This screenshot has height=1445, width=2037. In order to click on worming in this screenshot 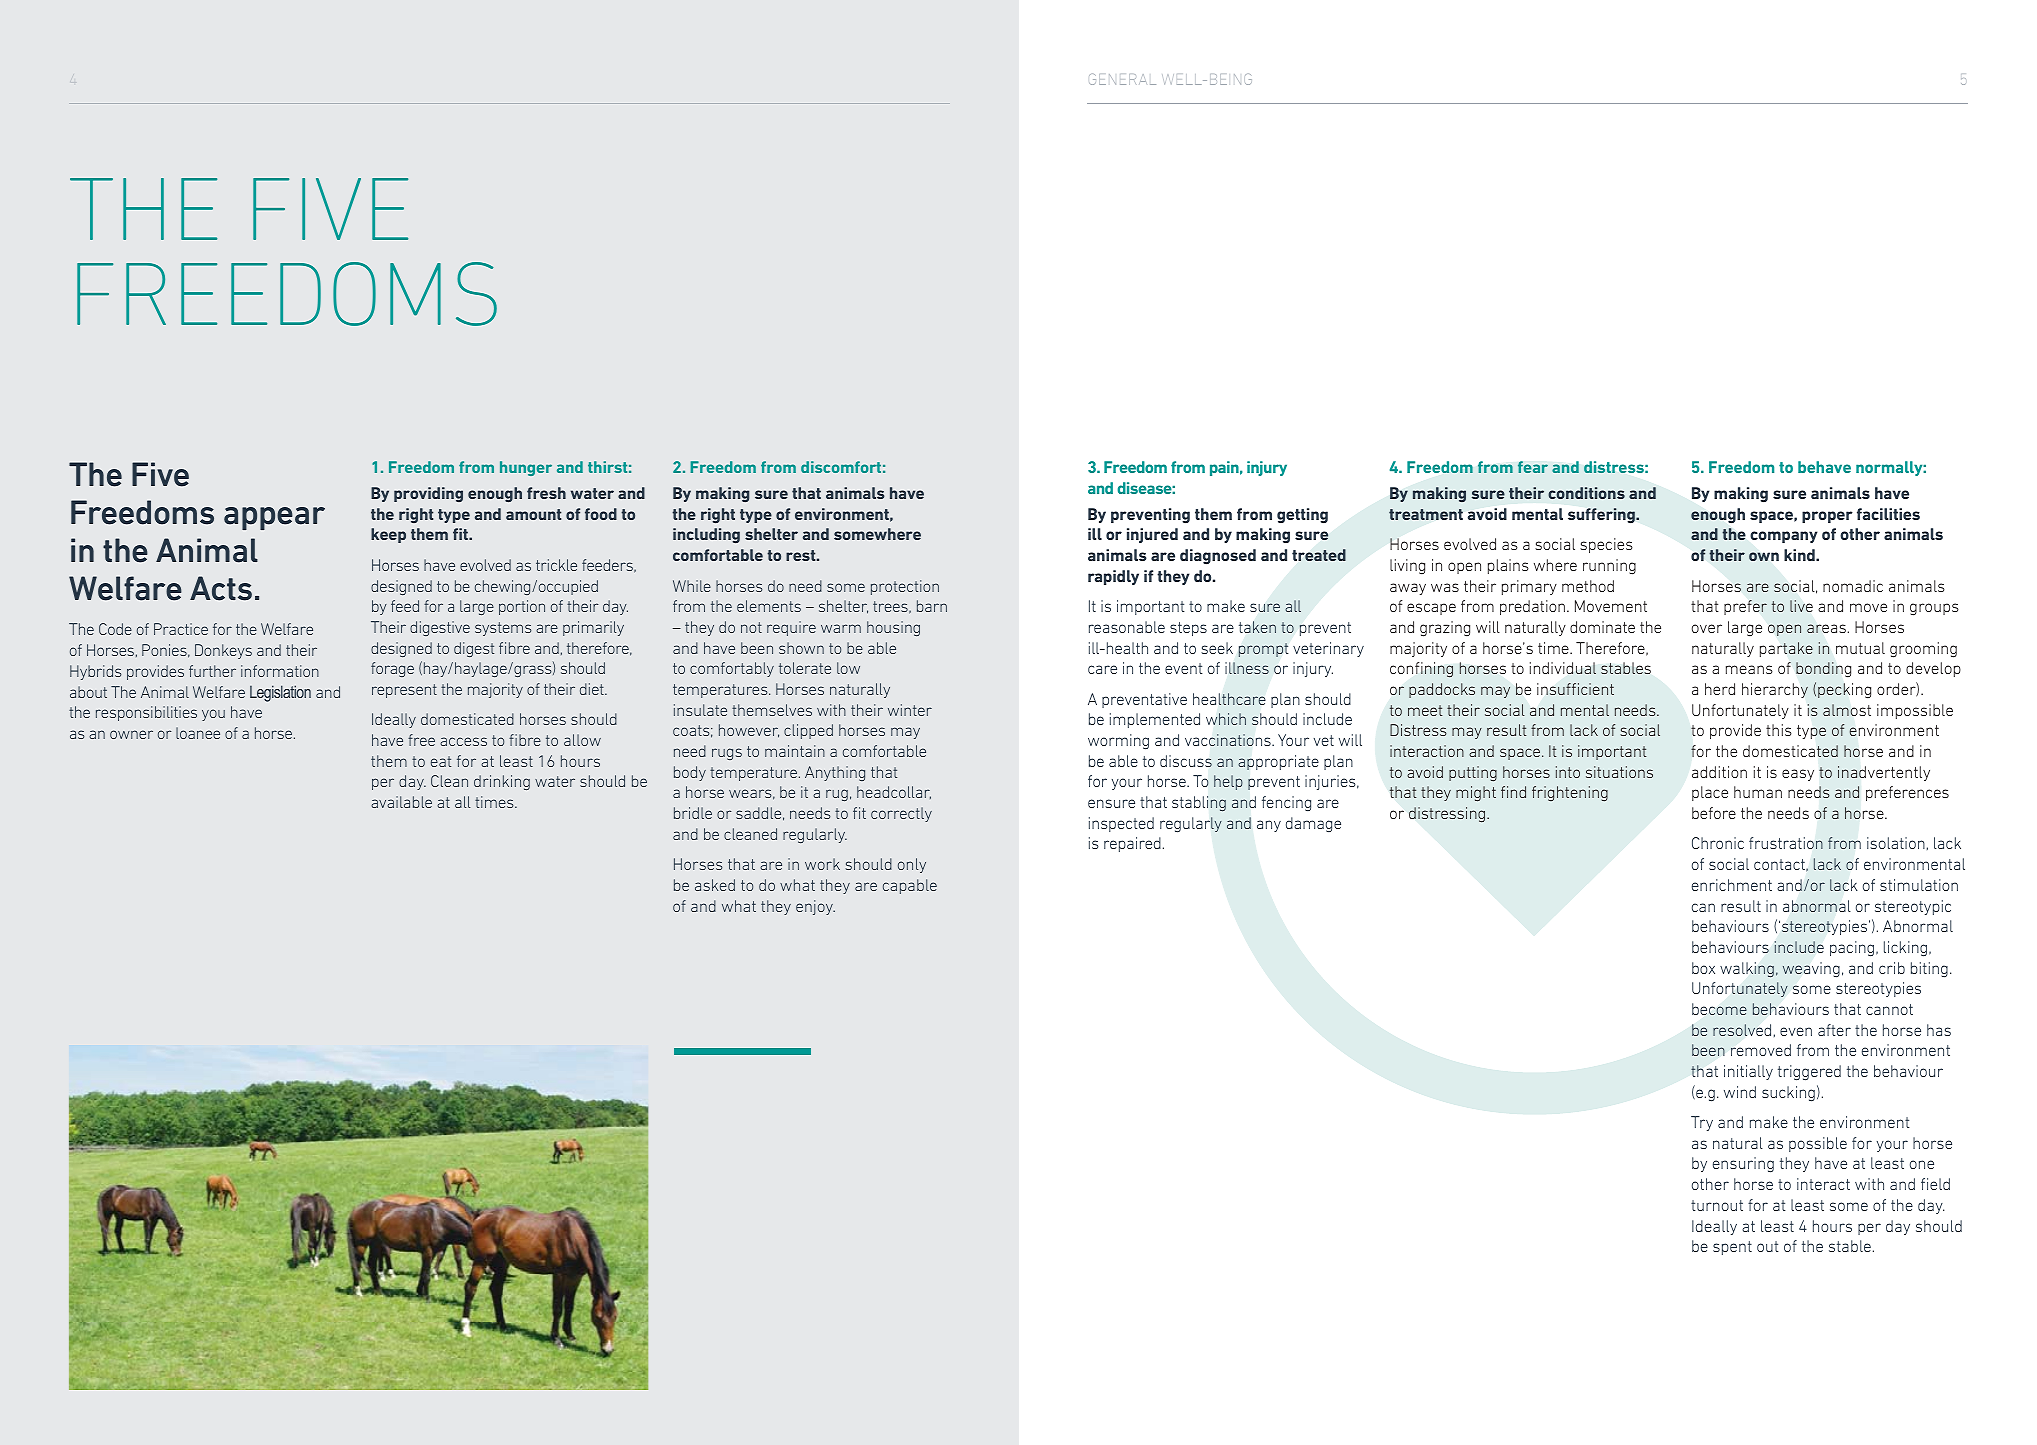, I will do `click(1118, 741)`.
